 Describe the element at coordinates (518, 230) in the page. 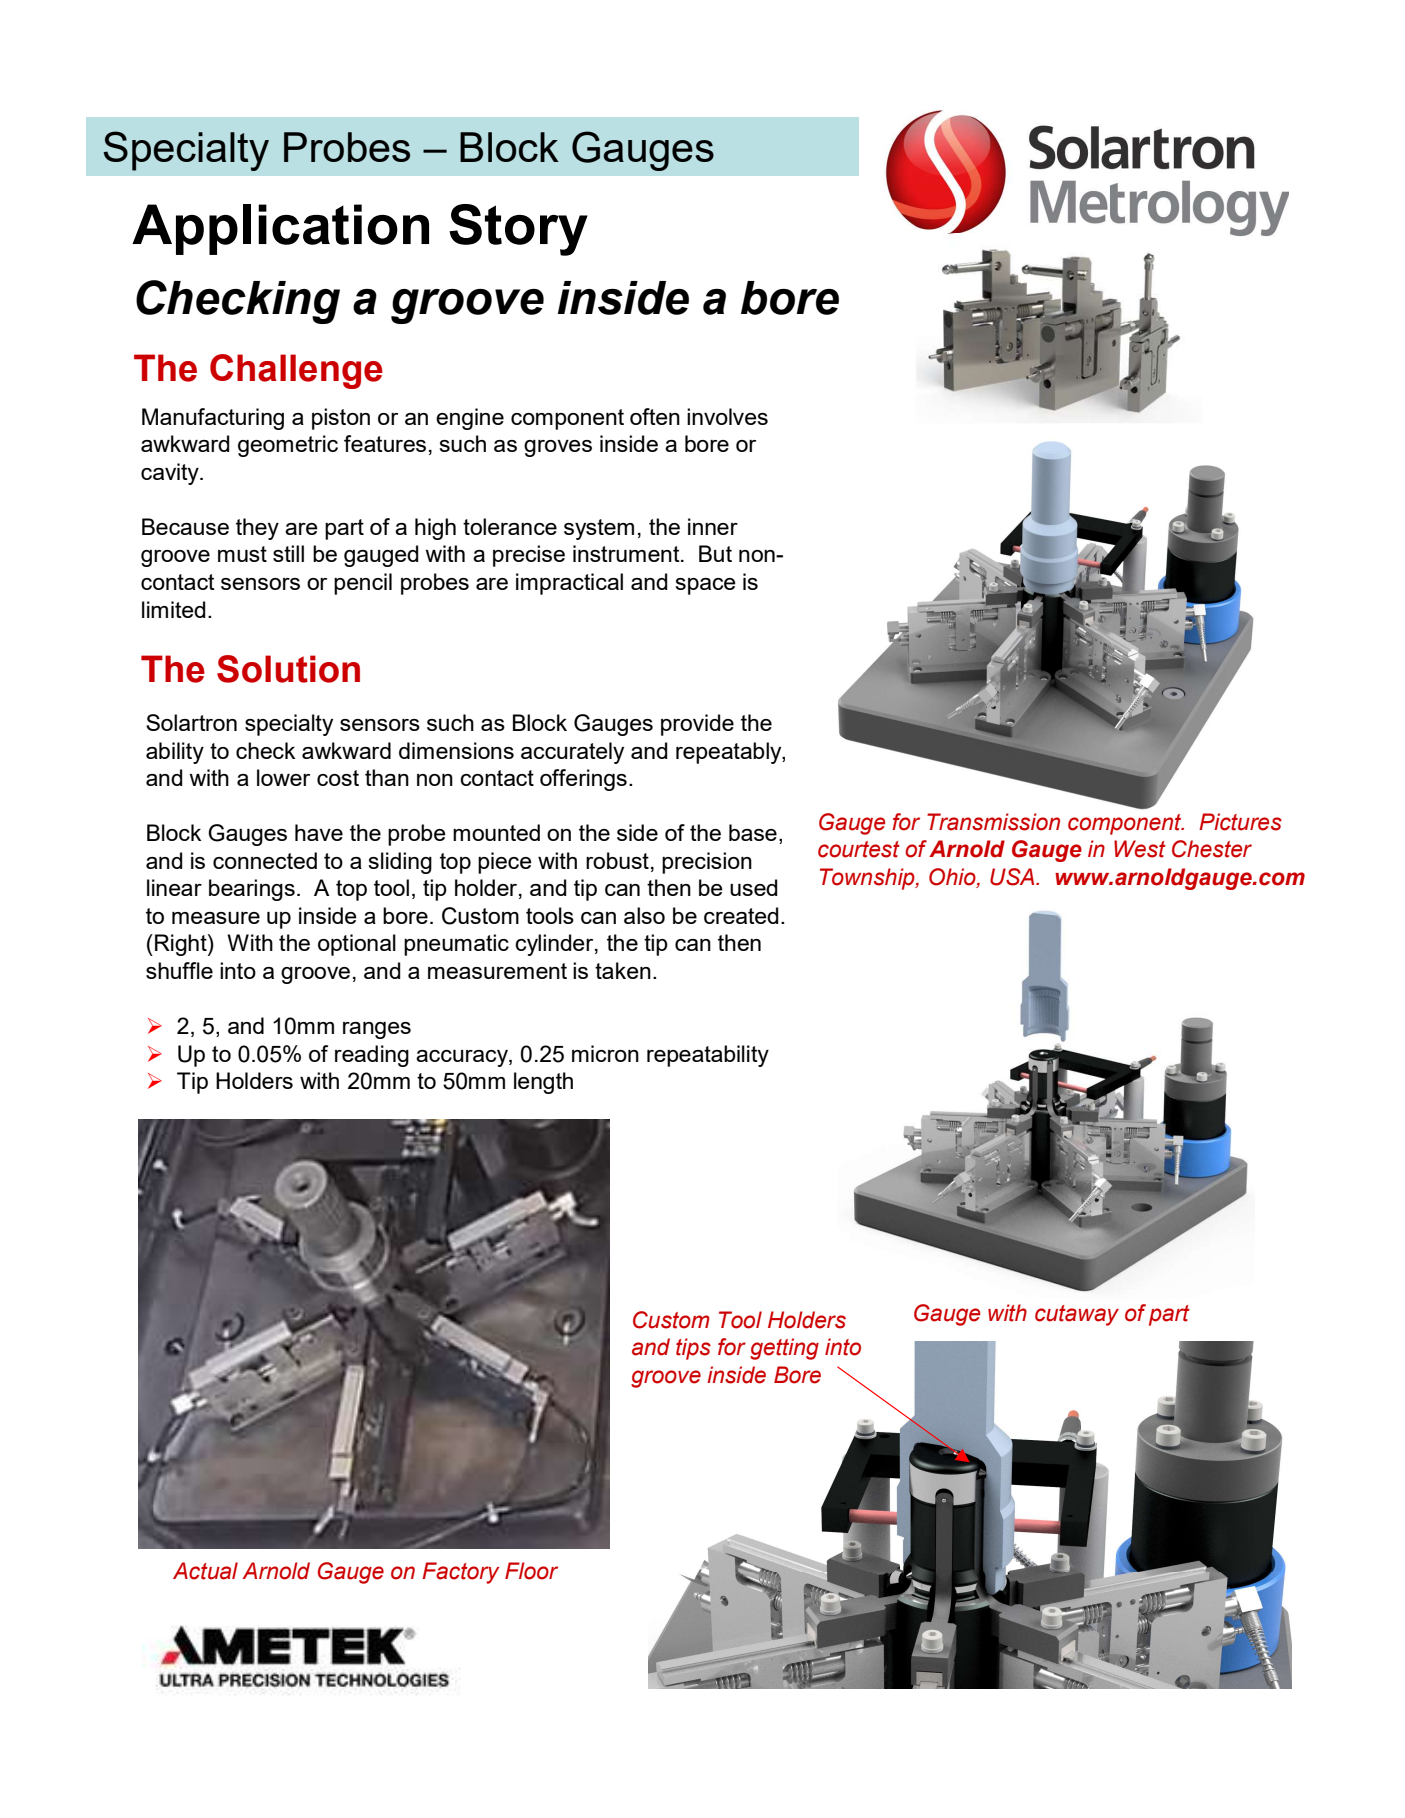

I see `Story` at that location.
